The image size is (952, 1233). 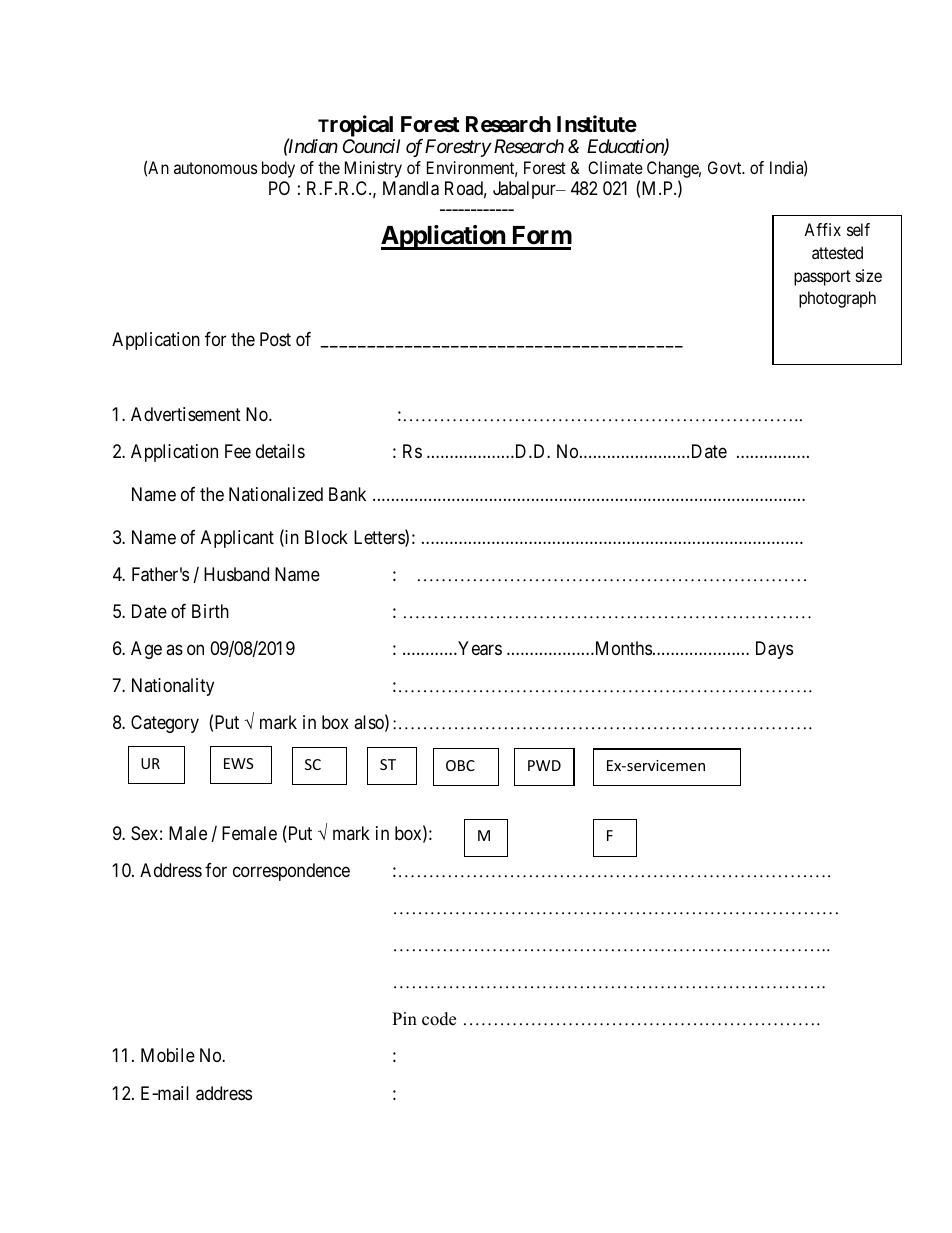 I want to click on Bank, so click(x=347, y=494).
